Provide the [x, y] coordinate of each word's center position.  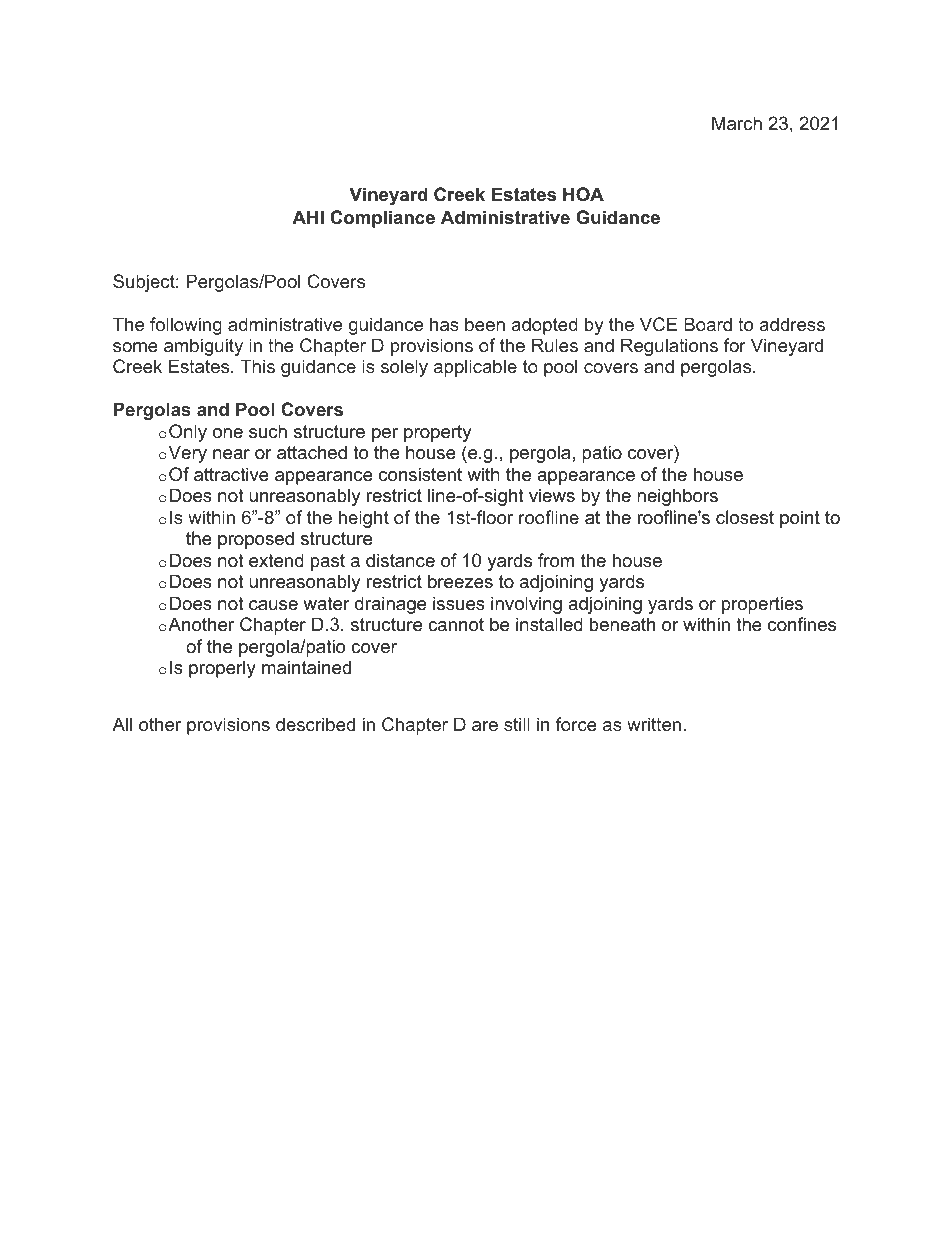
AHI [308, 217]
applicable [475, 368]
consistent [420, 474]
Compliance [382, 219]
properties [762, 605]
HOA [583, 194]
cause [273, 605]
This [257, 366]
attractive [231, 474]
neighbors [677, 497]
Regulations [669, 347]
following [186, 326]
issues [459, 603]
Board [708, 324]
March [737, 123]
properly [222, 669]
